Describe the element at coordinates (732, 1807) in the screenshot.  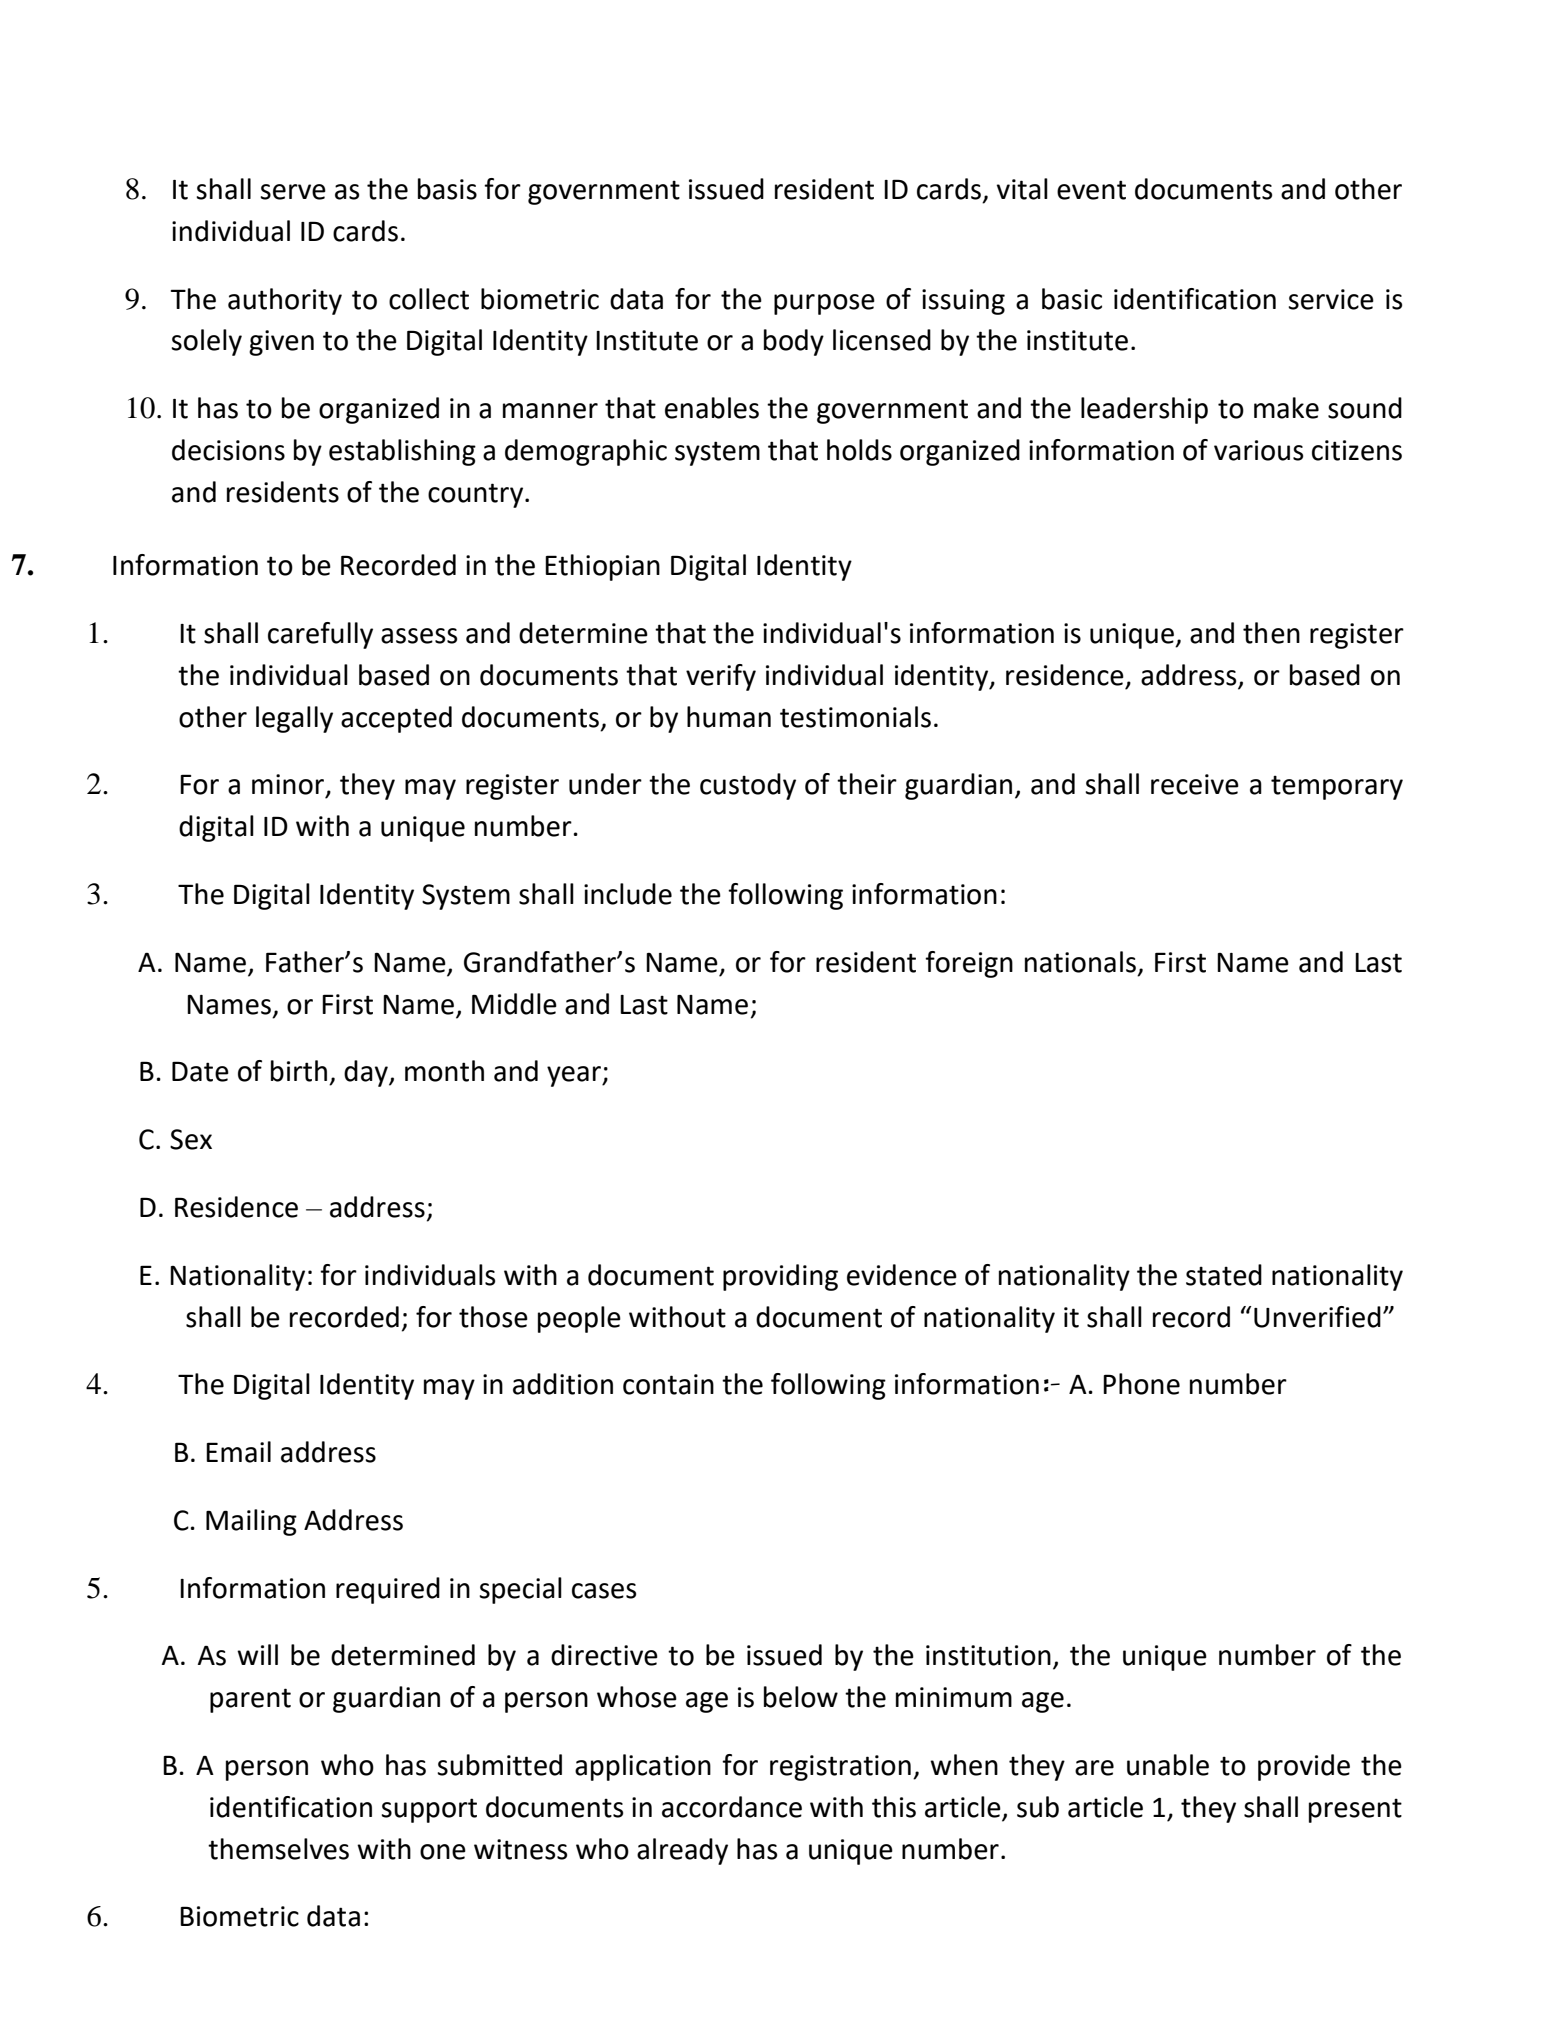
I see `accordance` at that location.
